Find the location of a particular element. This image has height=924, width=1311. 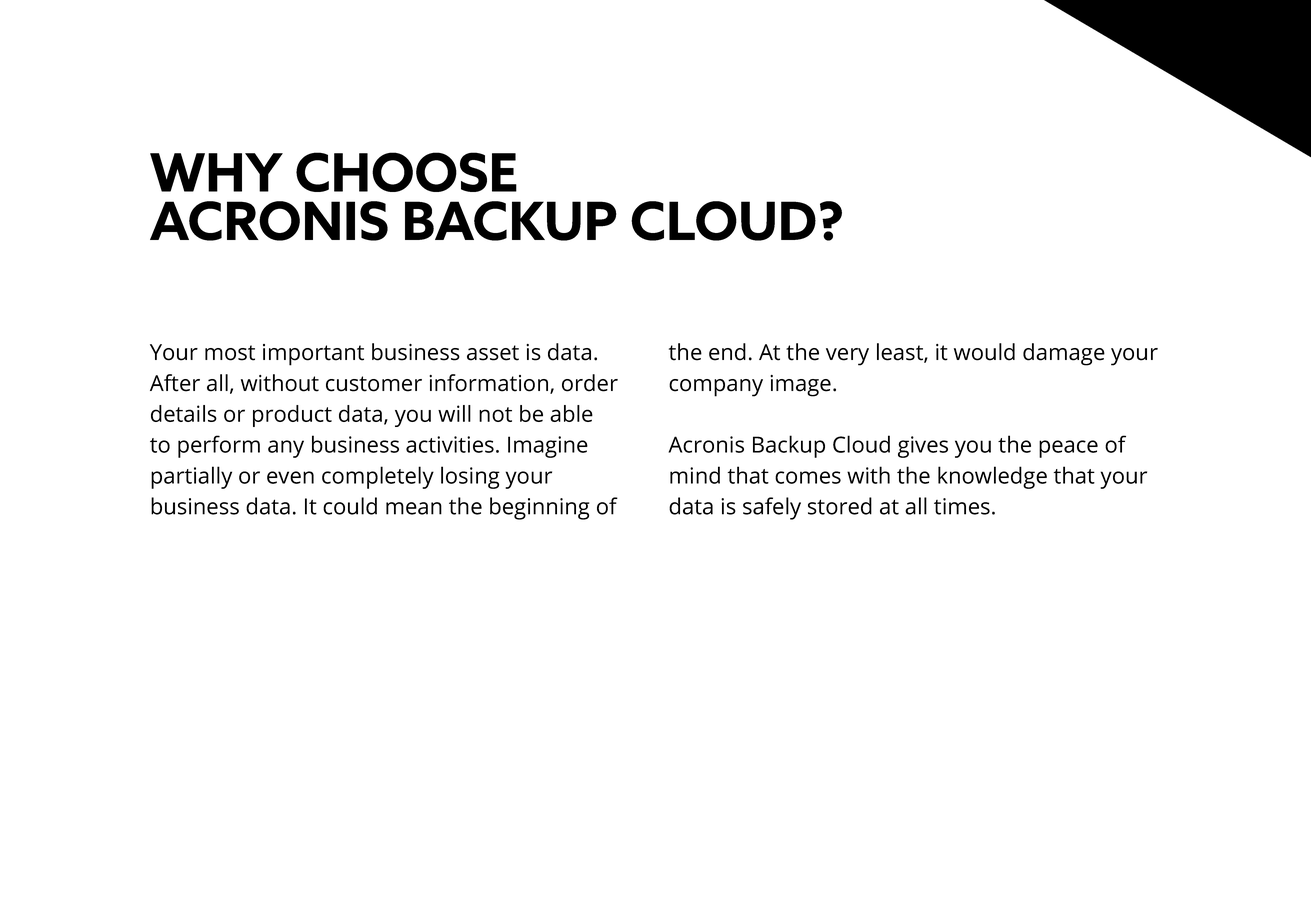

asset is located at coordinates (493, 353).
